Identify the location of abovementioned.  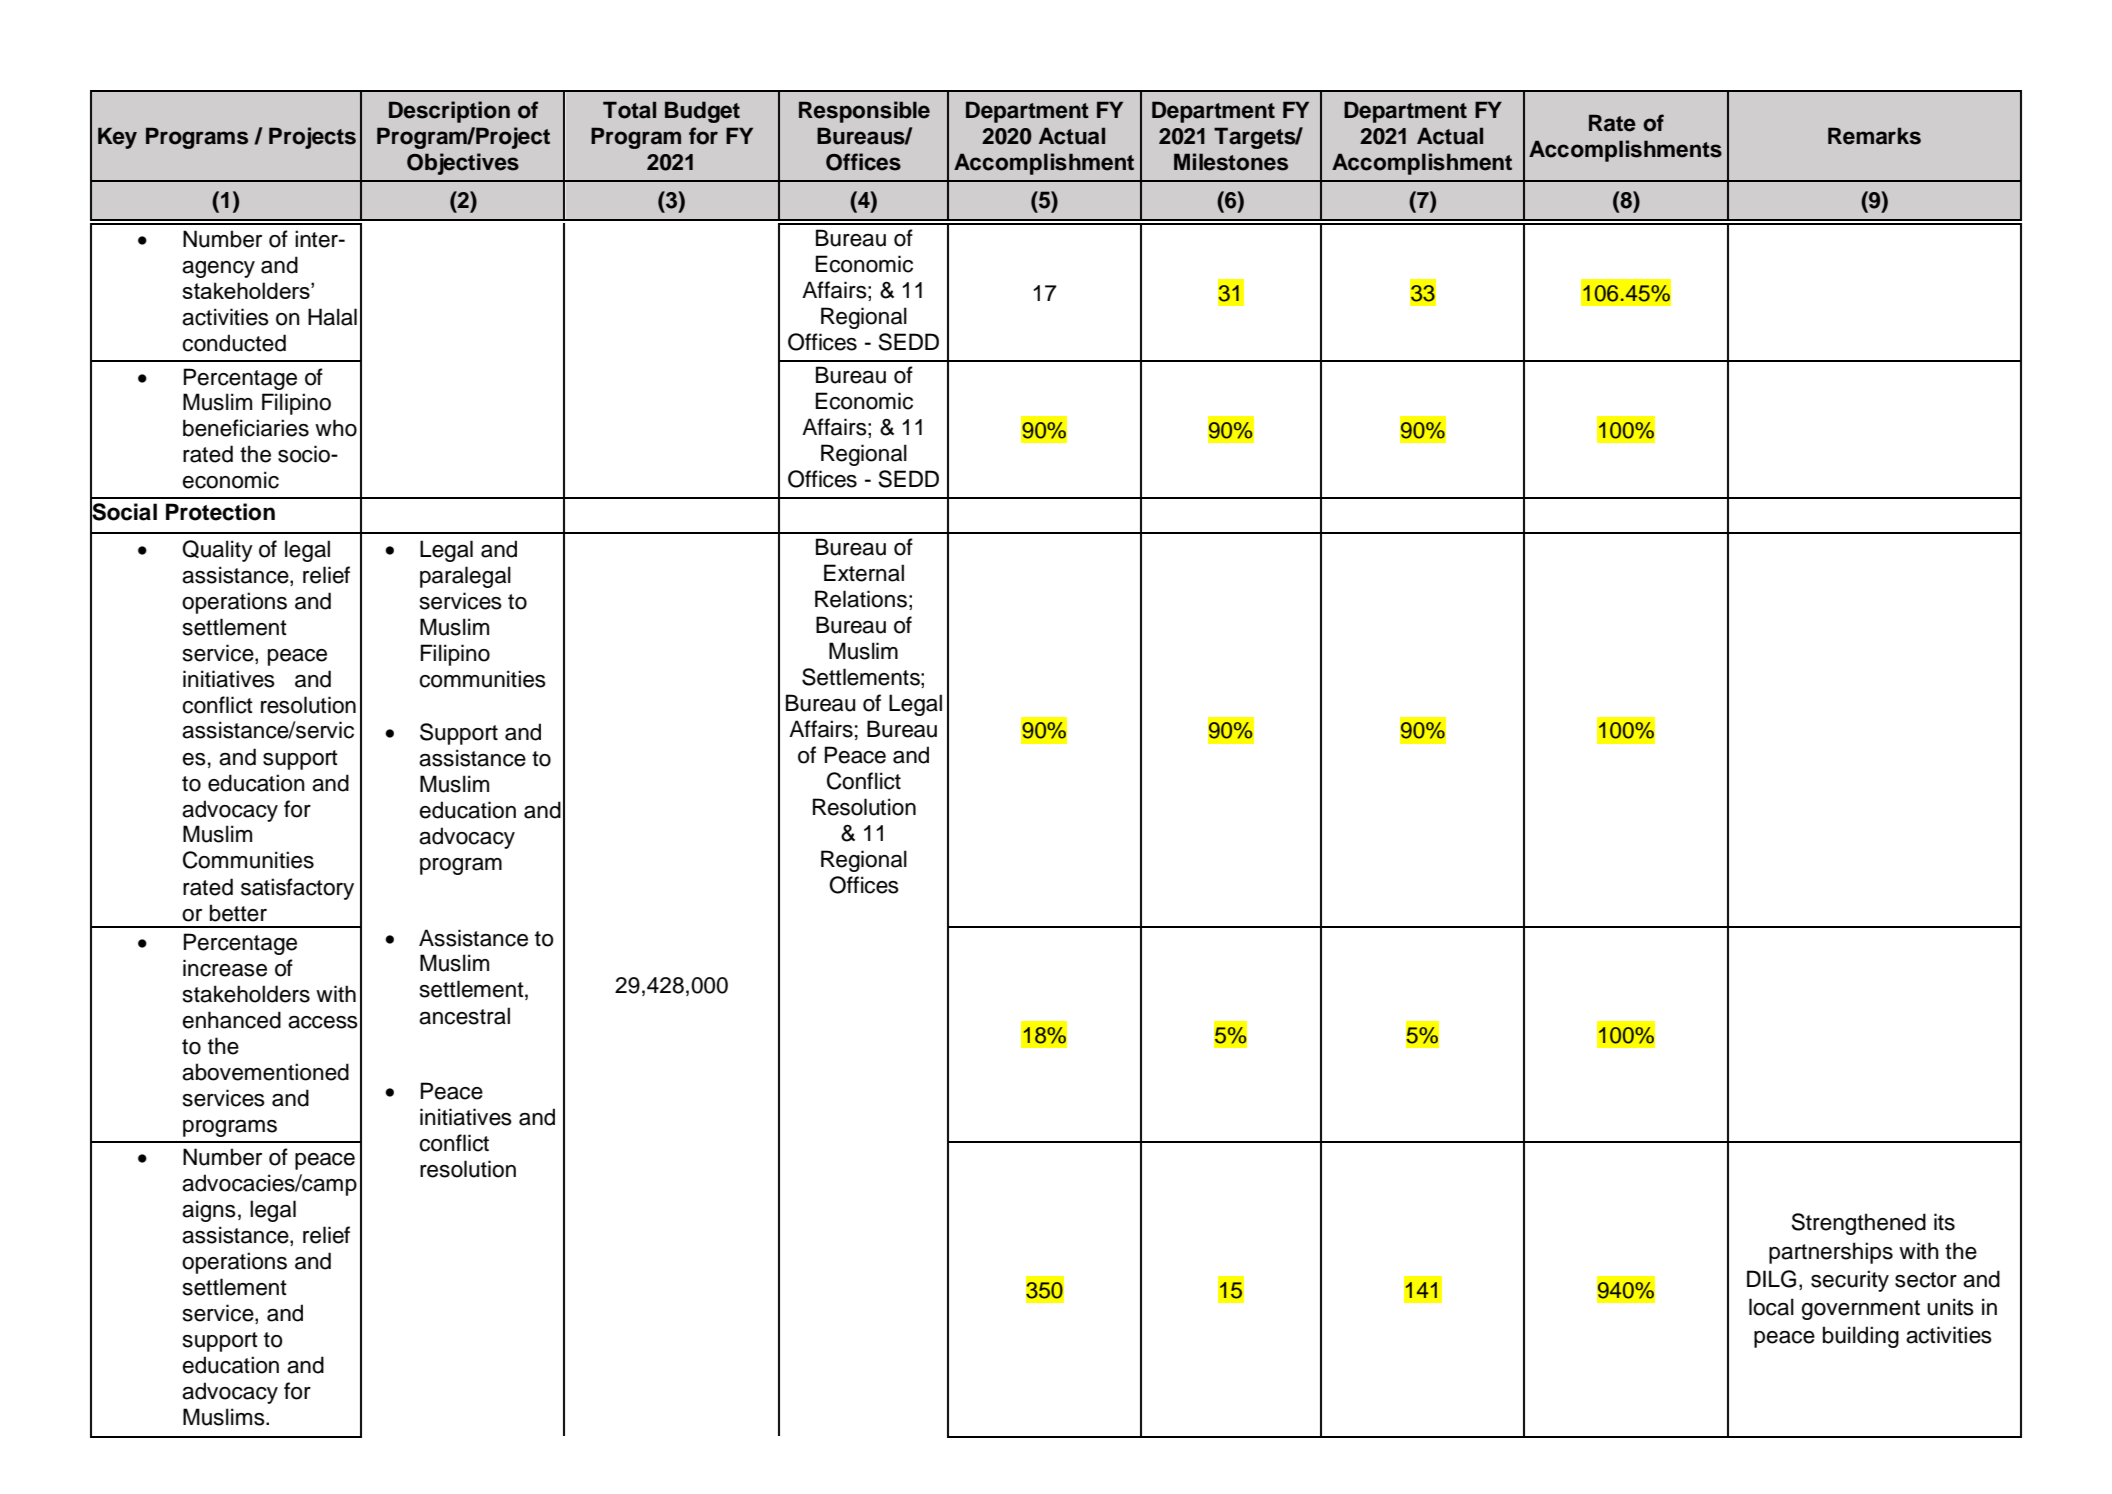
(265, 1072).
